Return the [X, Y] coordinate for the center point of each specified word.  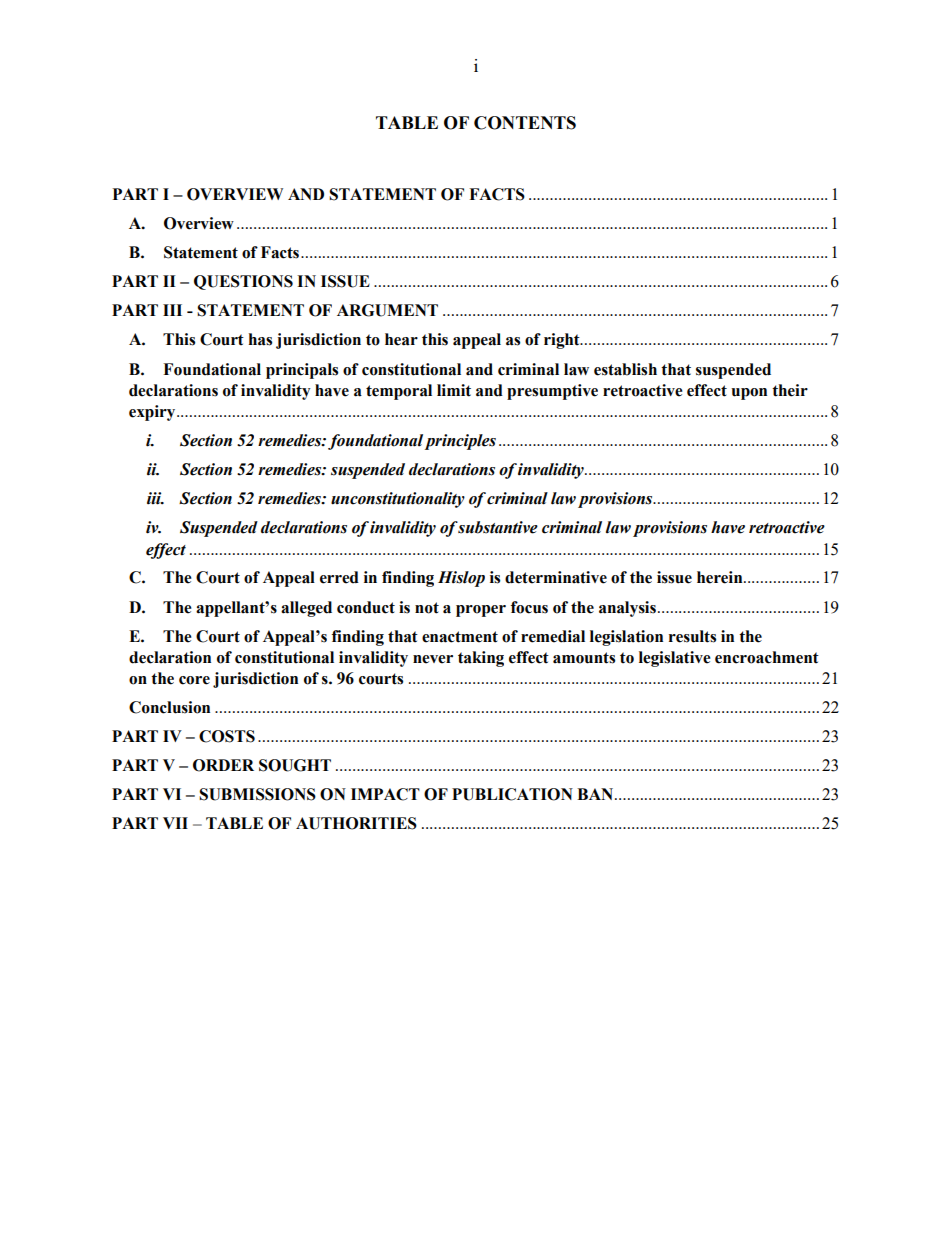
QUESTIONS [243, 282]
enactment [460, 637]
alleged [306, 609]
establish [625, 369]
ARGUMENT [387, 310]
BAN [596, 794]
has [260, 339]
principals [302, 371]
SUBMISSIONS [257, 794]
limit [454, 390]
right [563, 341]
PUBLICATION [512, 794]
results [692, 636]
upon [749, 394]
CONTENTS [525, 123]
